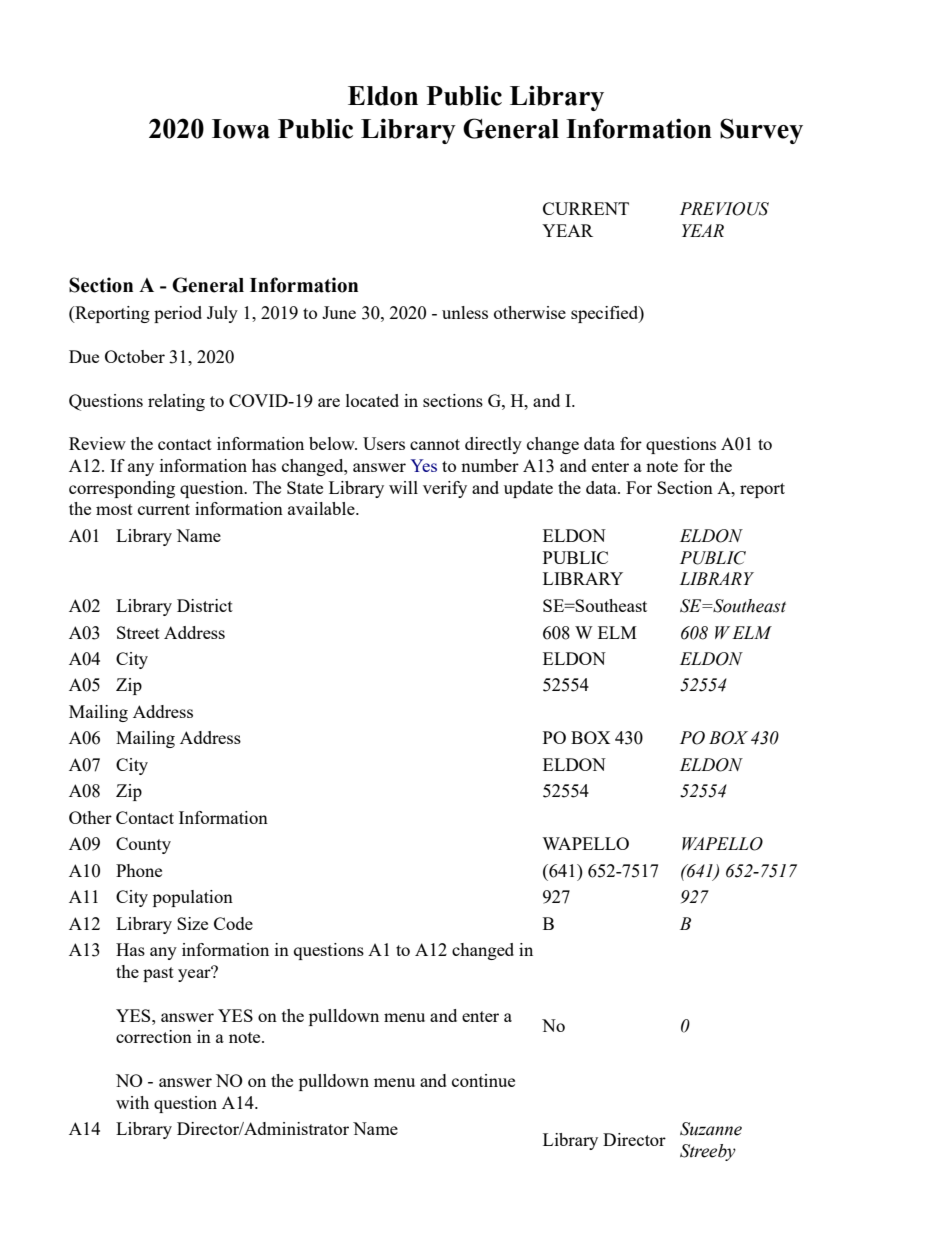 The image size is (952, 1233). I want to click on Iowa, so click(241, 129).
